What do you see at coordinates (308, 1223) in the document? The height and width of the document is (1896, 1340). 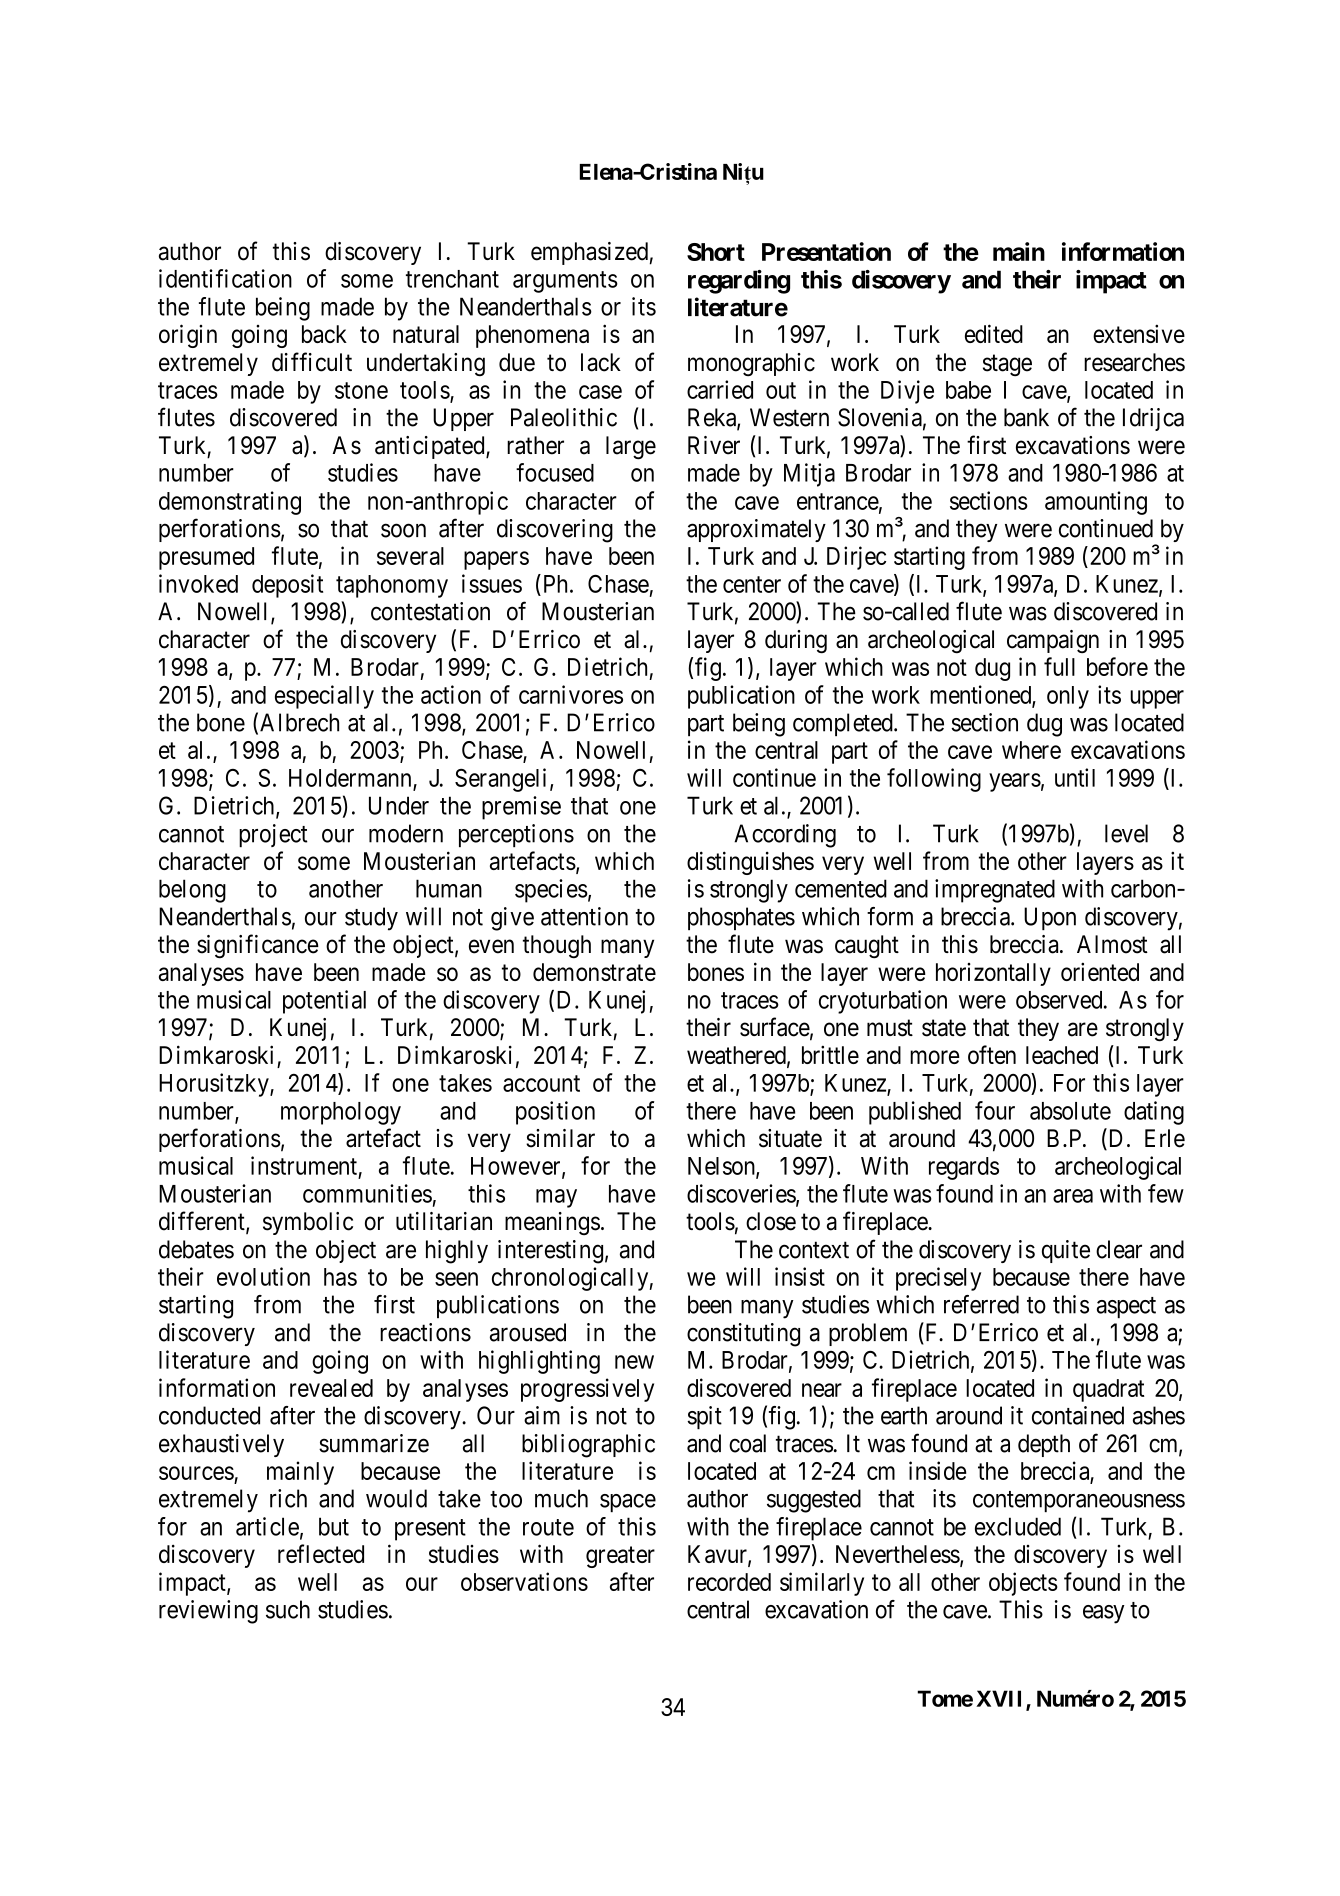 I see `symbolic` at bounding box center [308, 1223].
